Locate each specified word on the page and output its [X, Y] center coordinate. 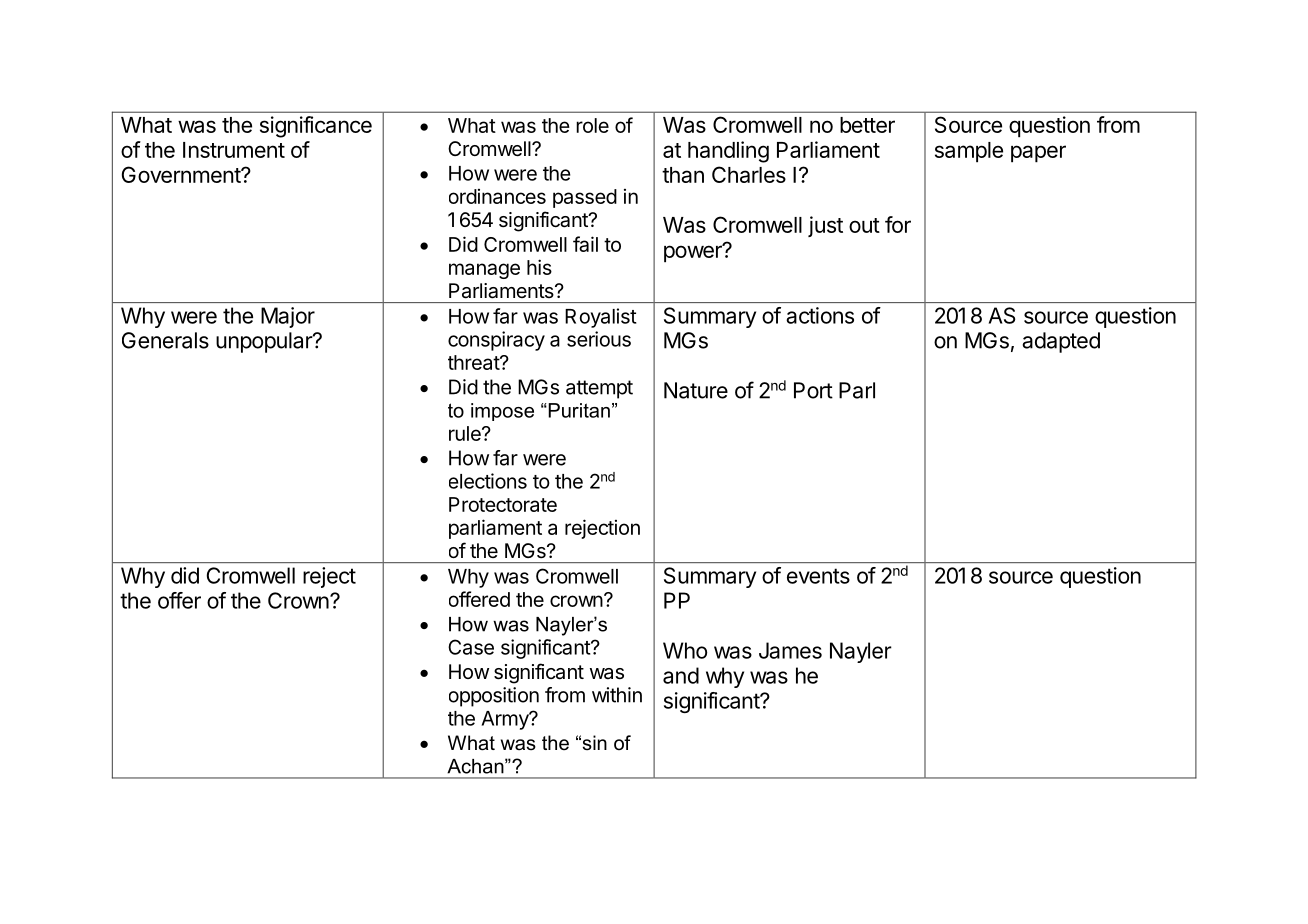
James [790, 650]
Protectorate [503, 504]
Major [288, 317]
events [818, 576]
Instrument [234, 150]
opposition [494, 697]
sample [969, 152]
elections [488, 481]
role [592, 125]
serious [599, 339]
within [617, 695]
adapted [1061, 342]
